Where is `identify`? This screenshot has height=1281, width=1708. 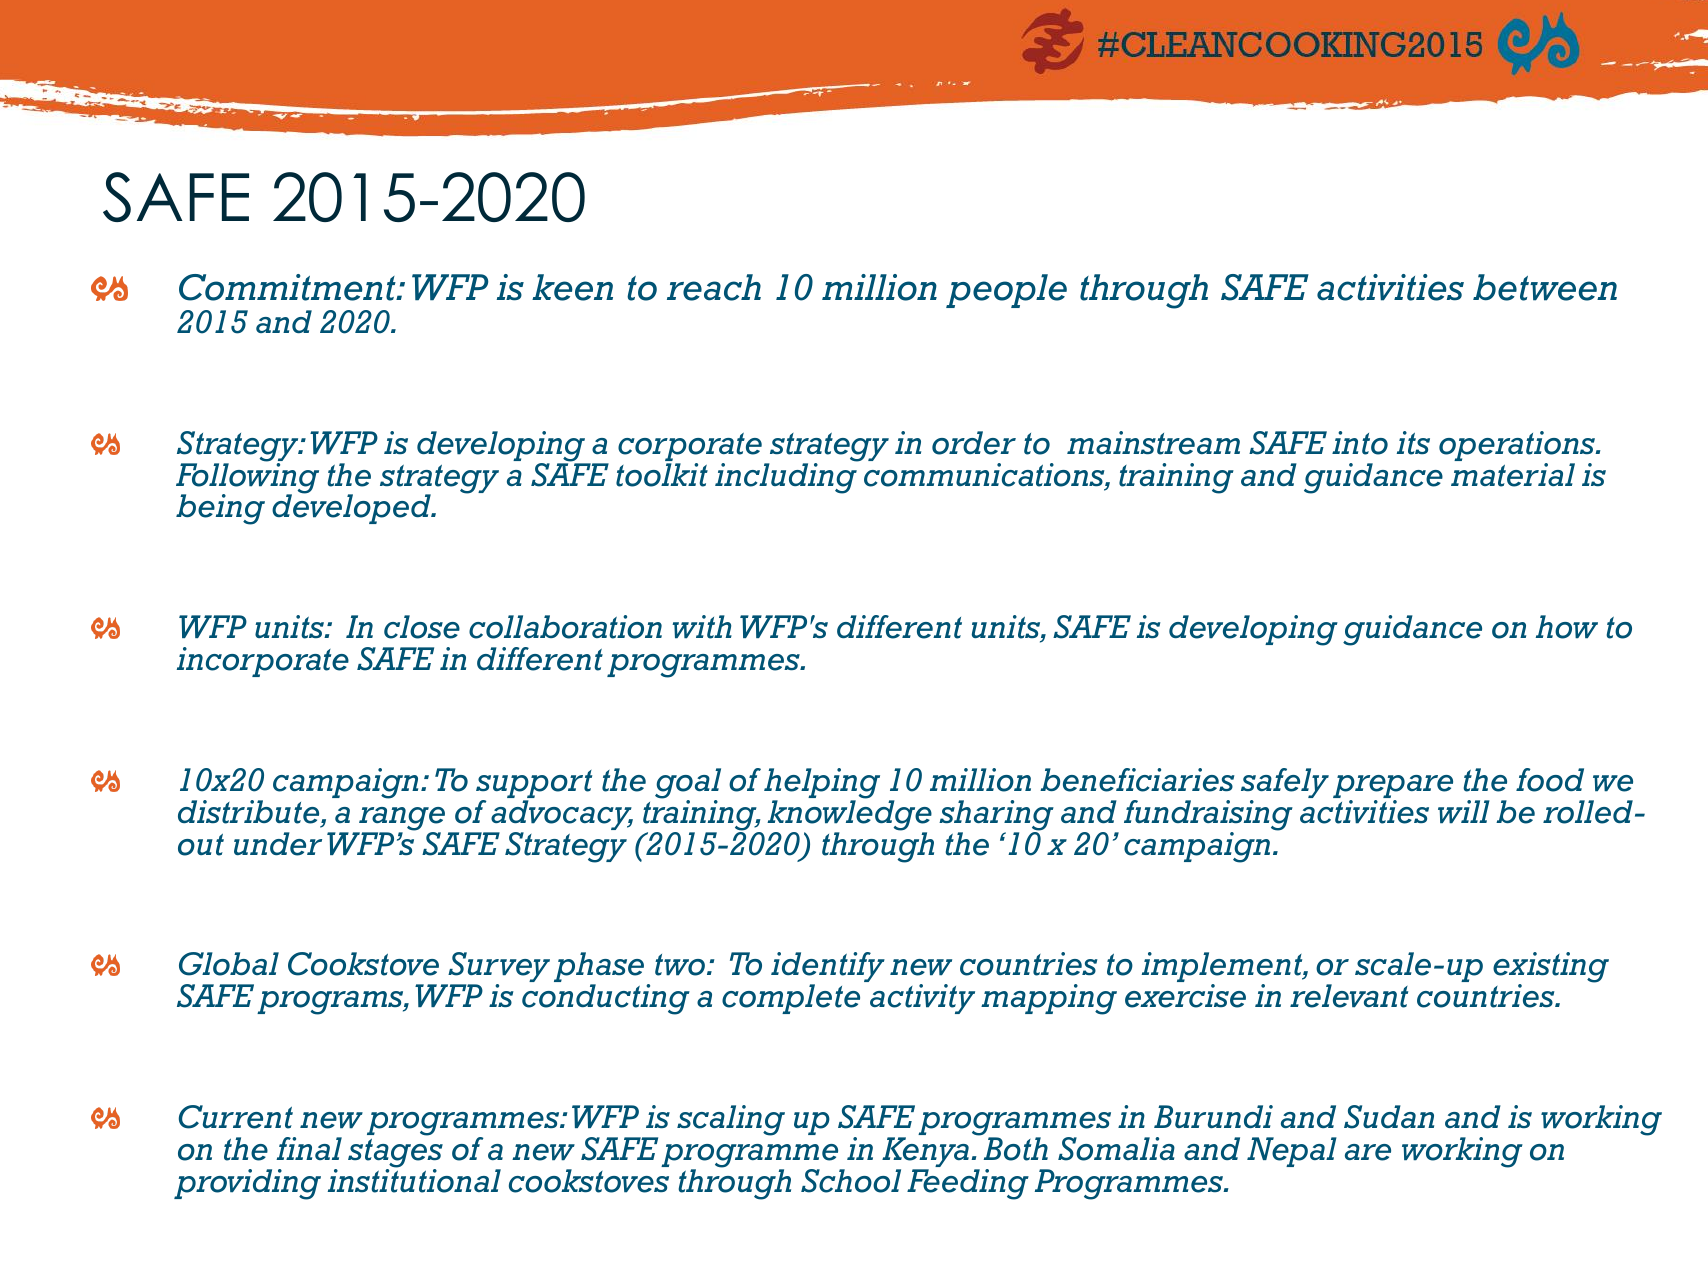
identify is located at coordinates (828, 968).
